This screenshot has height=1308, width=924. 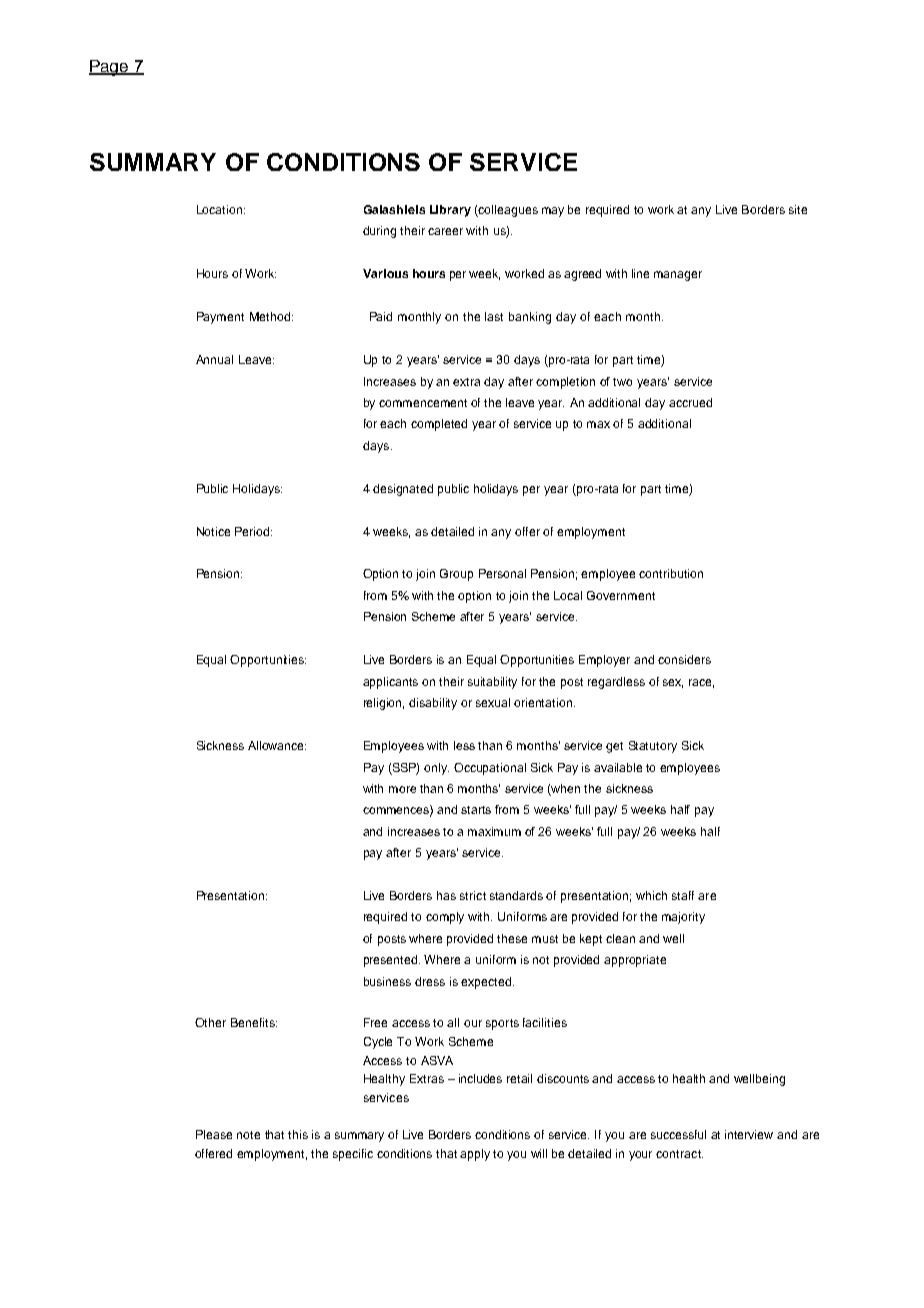 What do you see at coordinates (690, 402) in the screenshot?
I see `accrued` at bounding box center [690, 402].
